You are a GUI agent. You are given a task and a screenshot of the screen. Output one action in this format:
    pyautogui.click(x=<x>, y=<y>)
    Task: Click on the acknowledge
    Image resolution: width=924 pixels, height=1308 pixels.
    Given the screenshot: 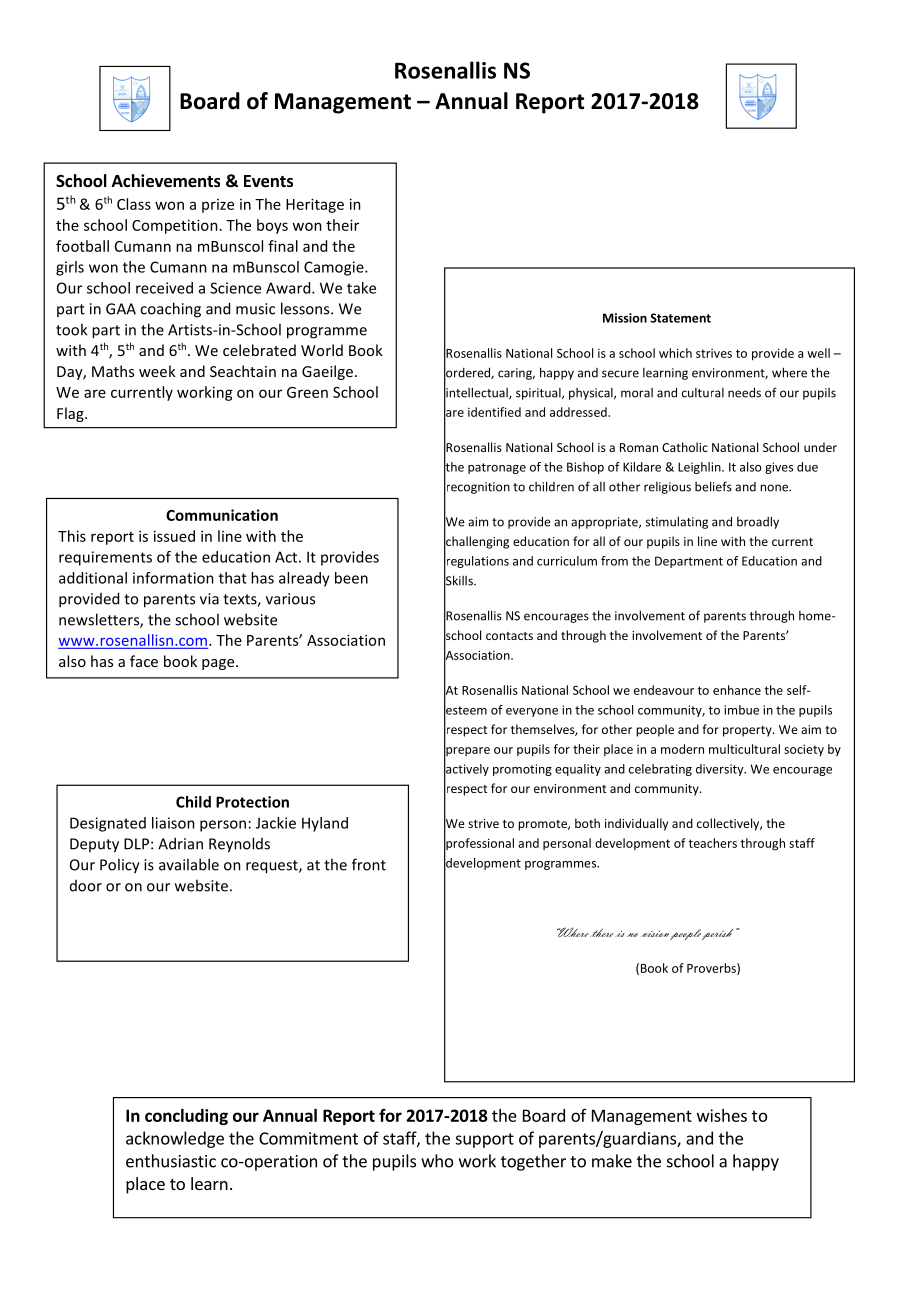 What is the action you would take?
    pyautogui.click(x=175, y=1139)
